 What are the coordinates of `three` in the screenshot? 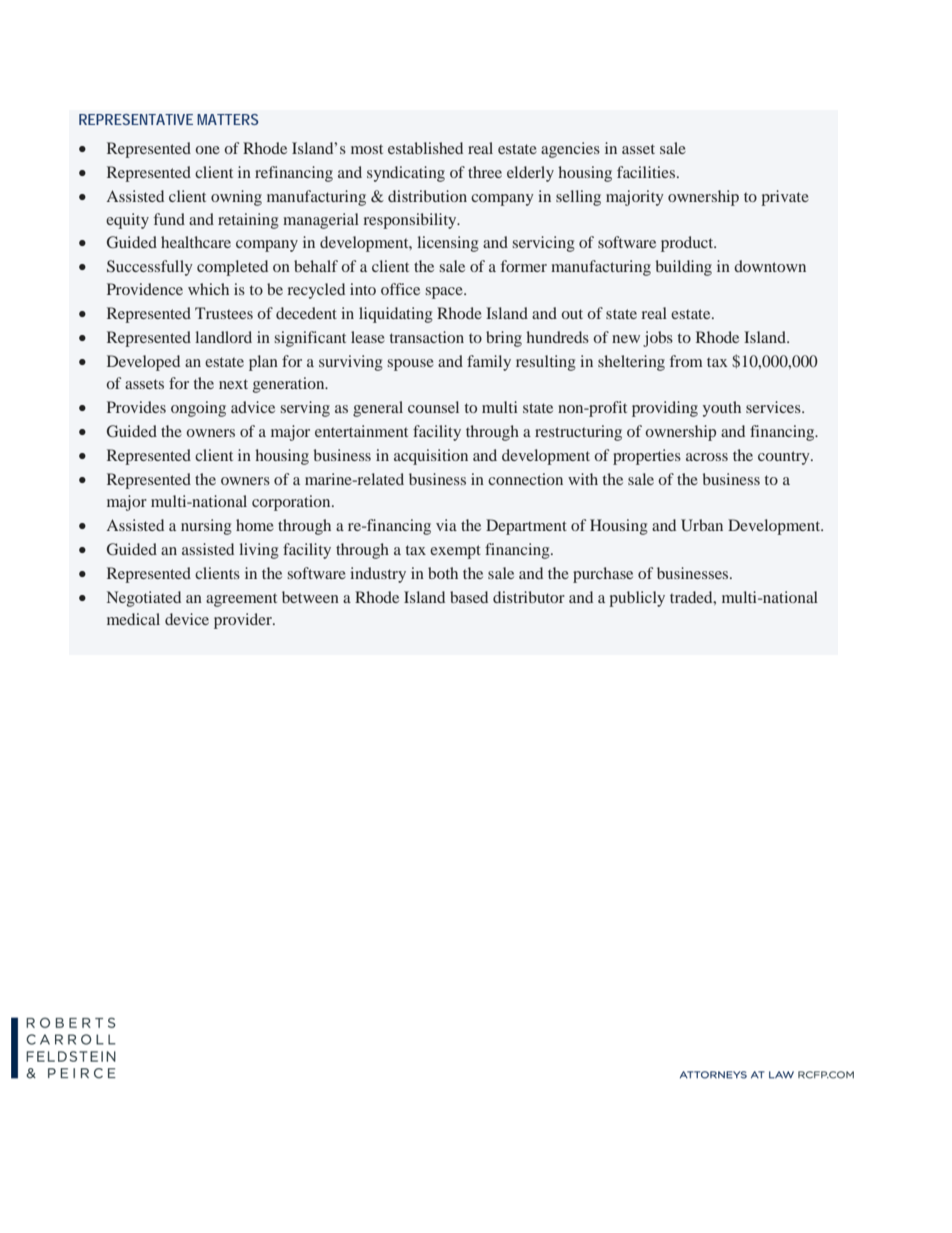 It's located at (485, 172).
